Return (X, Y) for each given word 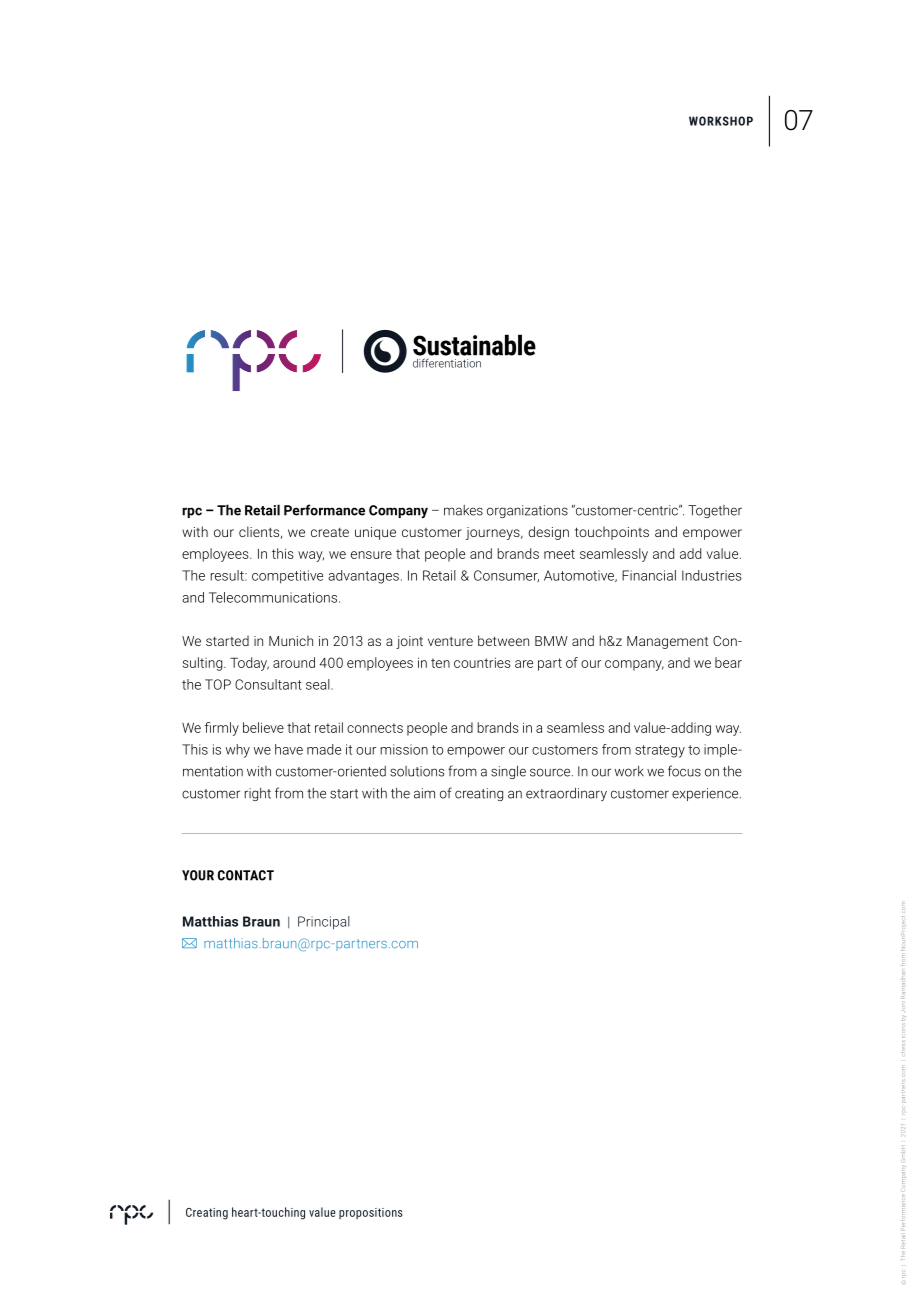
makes (463, 510)
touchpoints (612, 533)
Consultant (268, 684)
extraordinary (566, 794)
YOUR (198, 875)
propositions (370, 1213)
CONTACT (246, 875)
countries (482, 663)
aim (424, 793)
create (330, 532)
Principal (324, 923)
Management (667, 642)
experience (706, 794)
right (258, 794)
